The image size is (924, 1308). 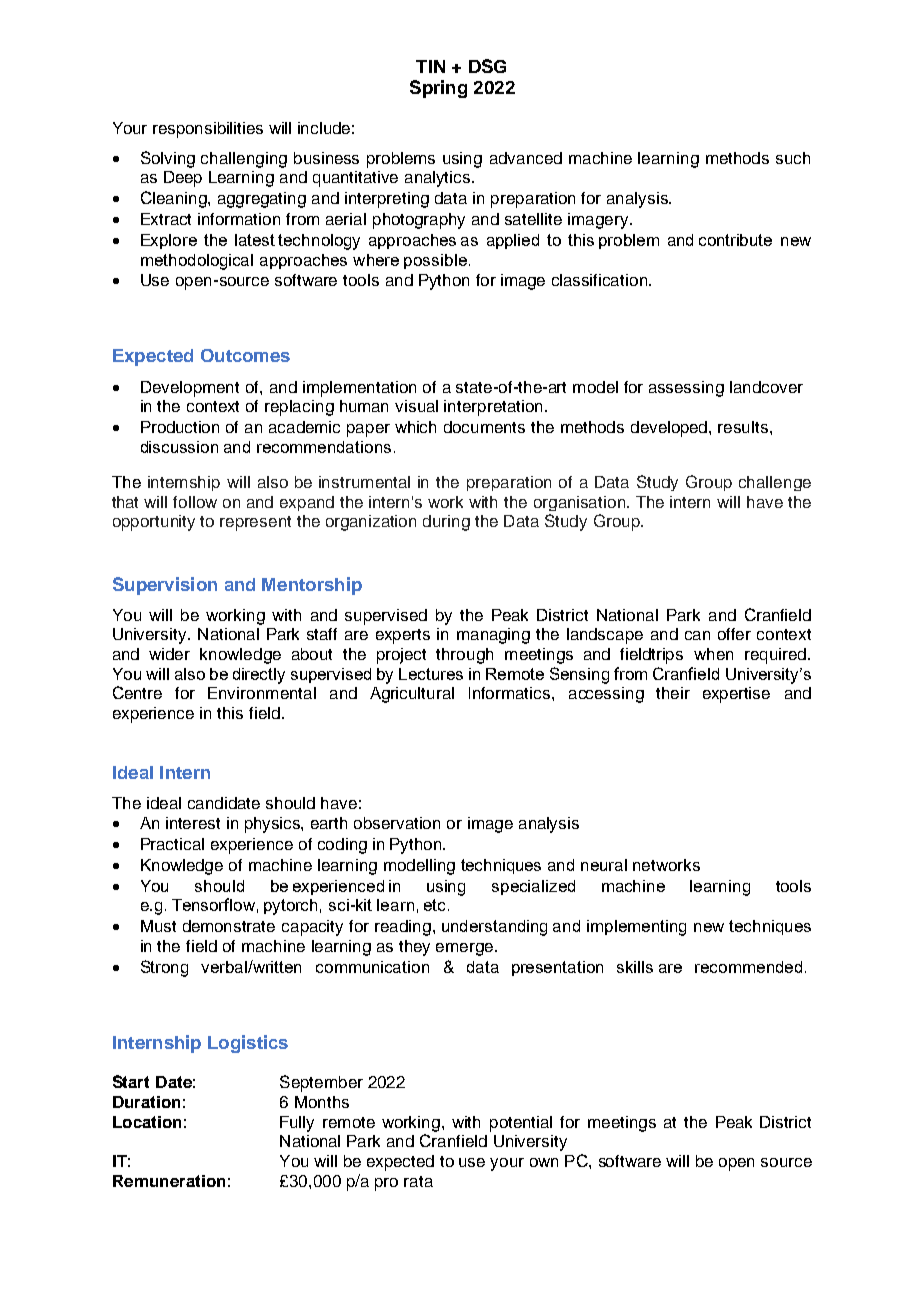 What do you see at coordinates (208, 130) in the document?
I see `responsibilities` at bounding box center [208, 130].
